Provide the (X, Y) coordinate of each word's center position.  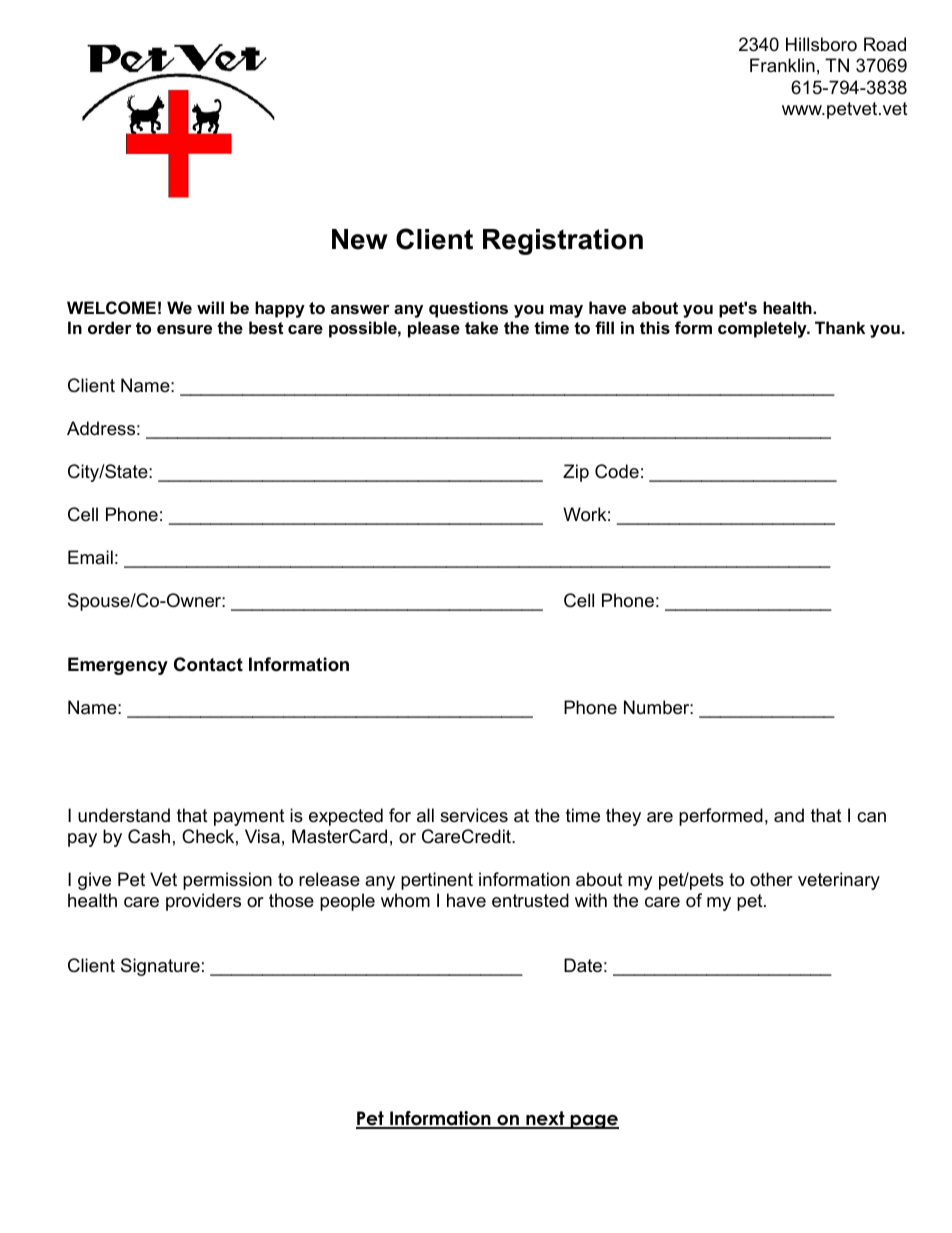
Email (90, 557)
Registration (563, 242)
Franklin (782, 65)
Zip (576, 473)
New (360, 239)
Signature (160, 967)
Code (617, 471)
